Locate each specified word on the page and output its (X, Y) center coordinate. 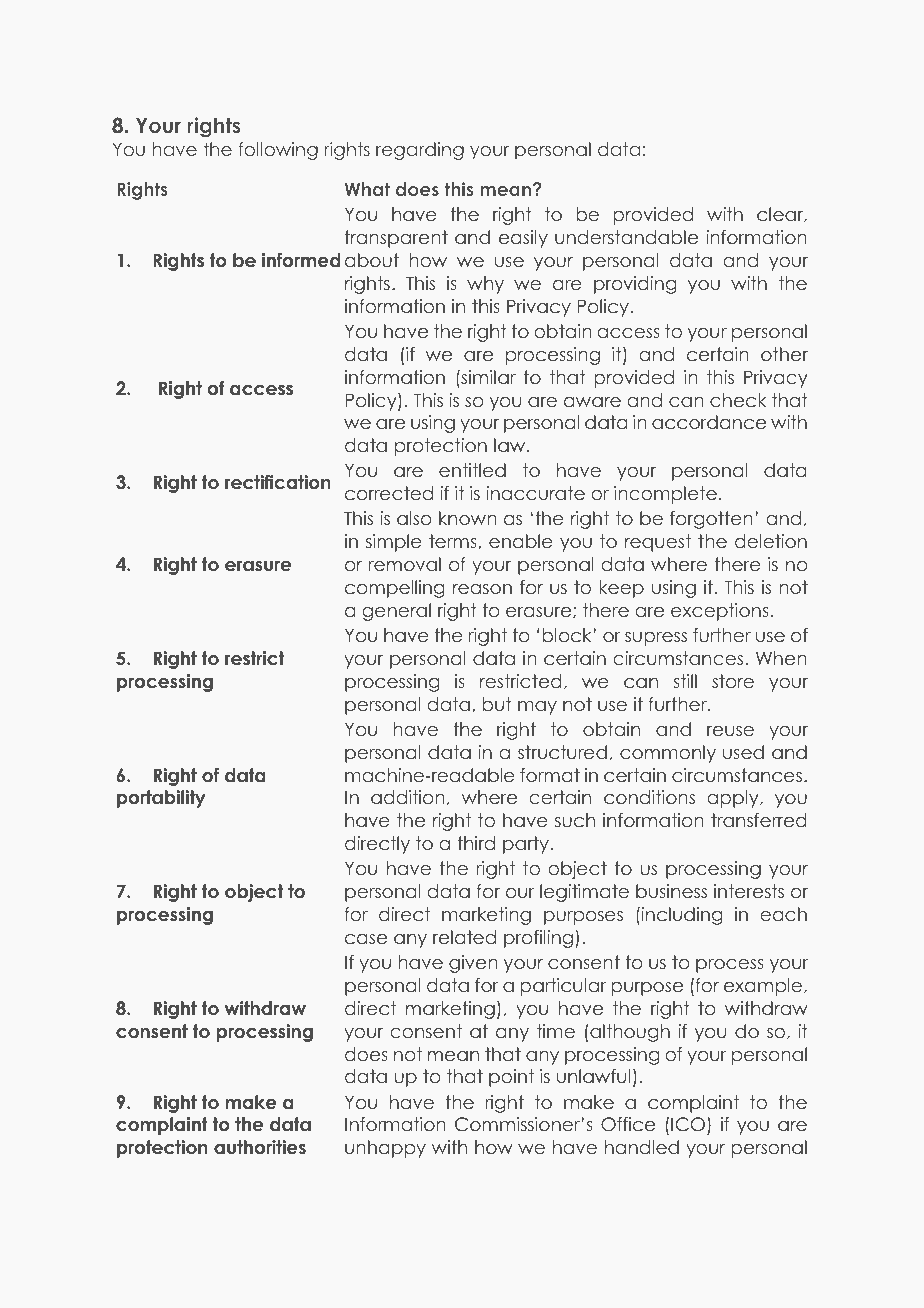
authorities (260, 1147)
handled (642, 1147)
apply (734, 799)
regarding (420, 151)
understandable (626, 237)
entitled (472, 470)
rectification (278, 482)
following (278, 151)
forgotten (711, 520)
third (476, 843)
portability (161, 799)
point (511, 1078)
